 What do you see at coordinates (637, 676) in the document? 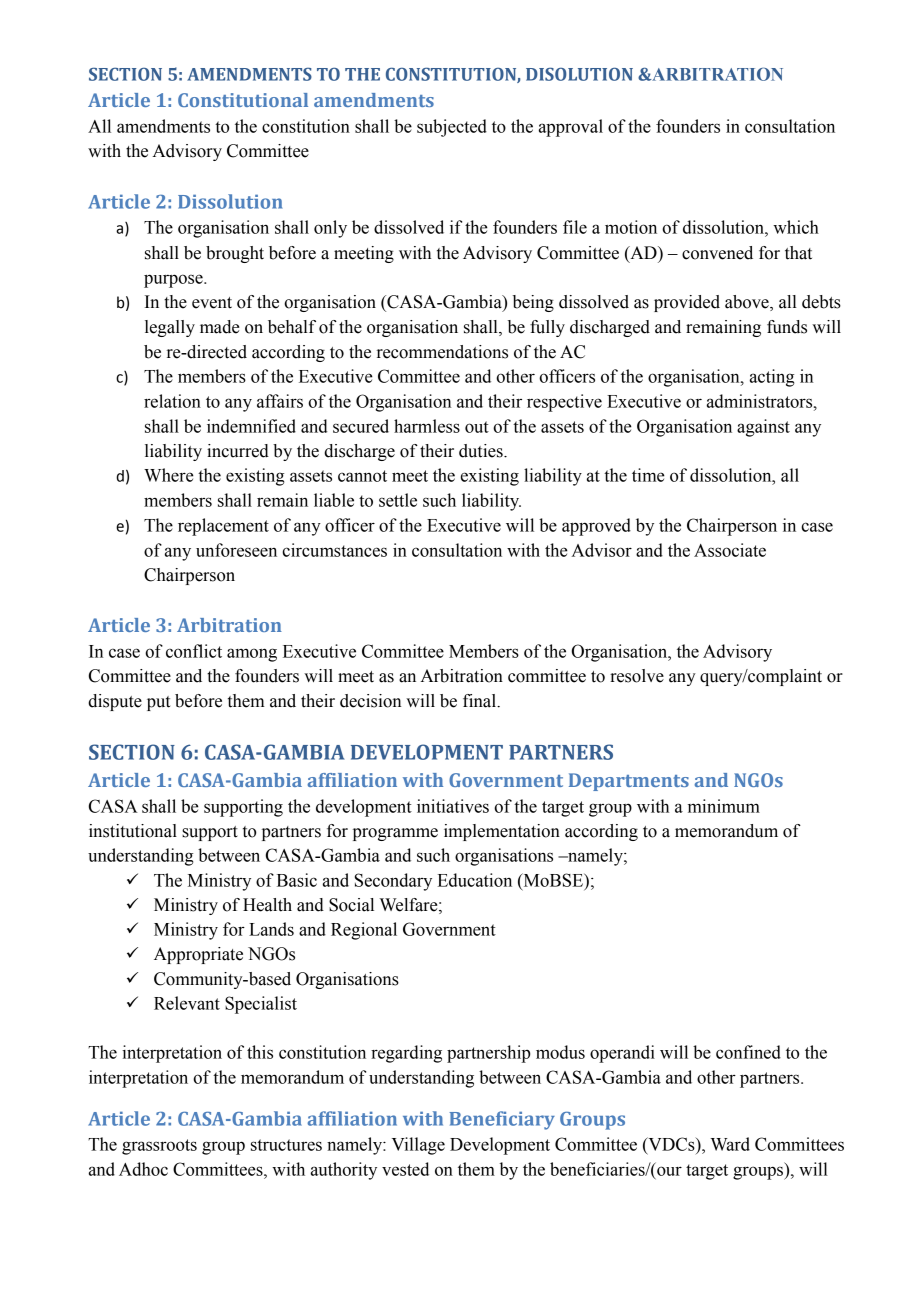
I see `resolve` at bounding box center [637, 676].
